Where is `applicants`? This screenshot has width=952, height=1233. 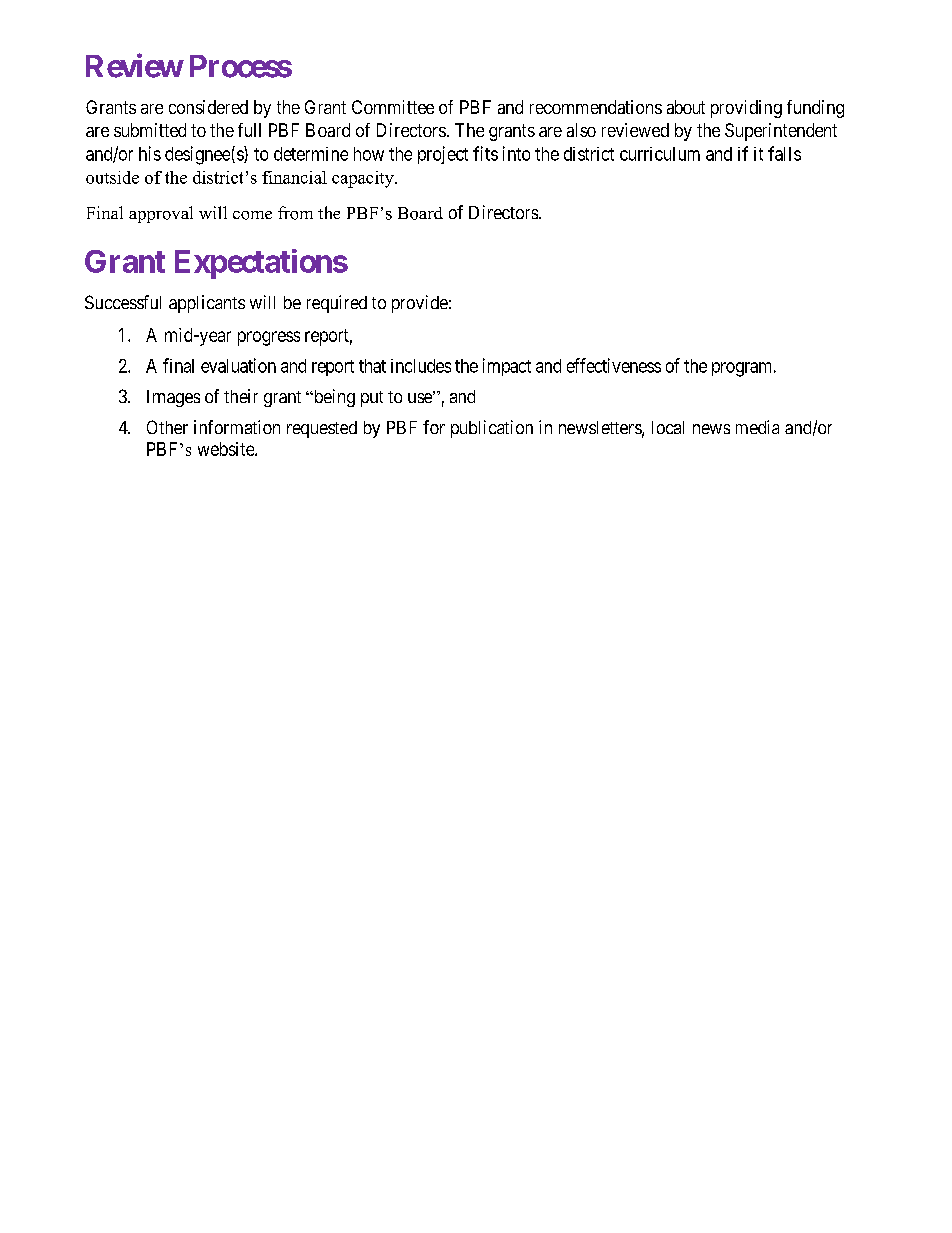
applicants is located at coordinates (207, 304).
